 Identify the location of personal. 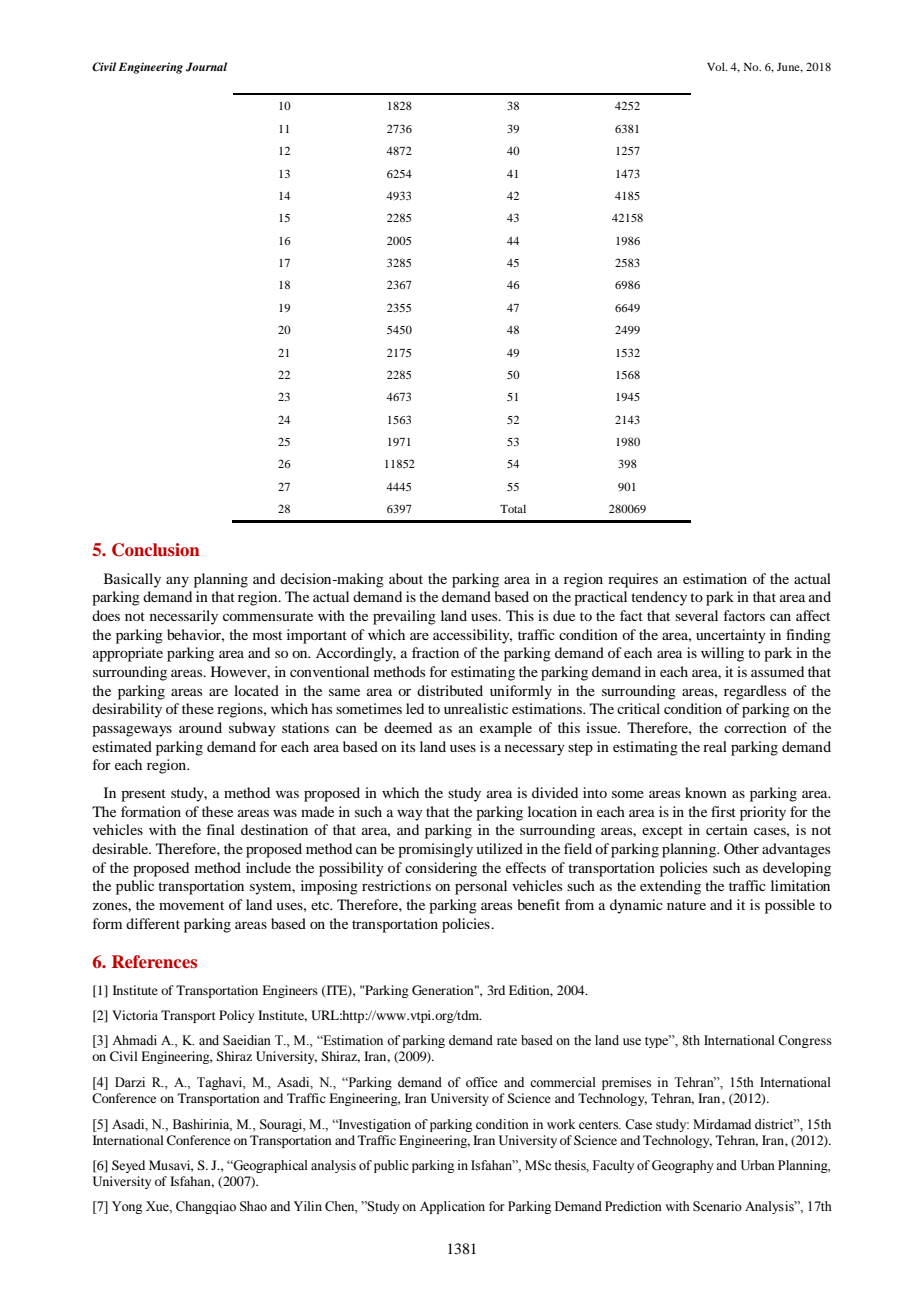
(481, 887).
